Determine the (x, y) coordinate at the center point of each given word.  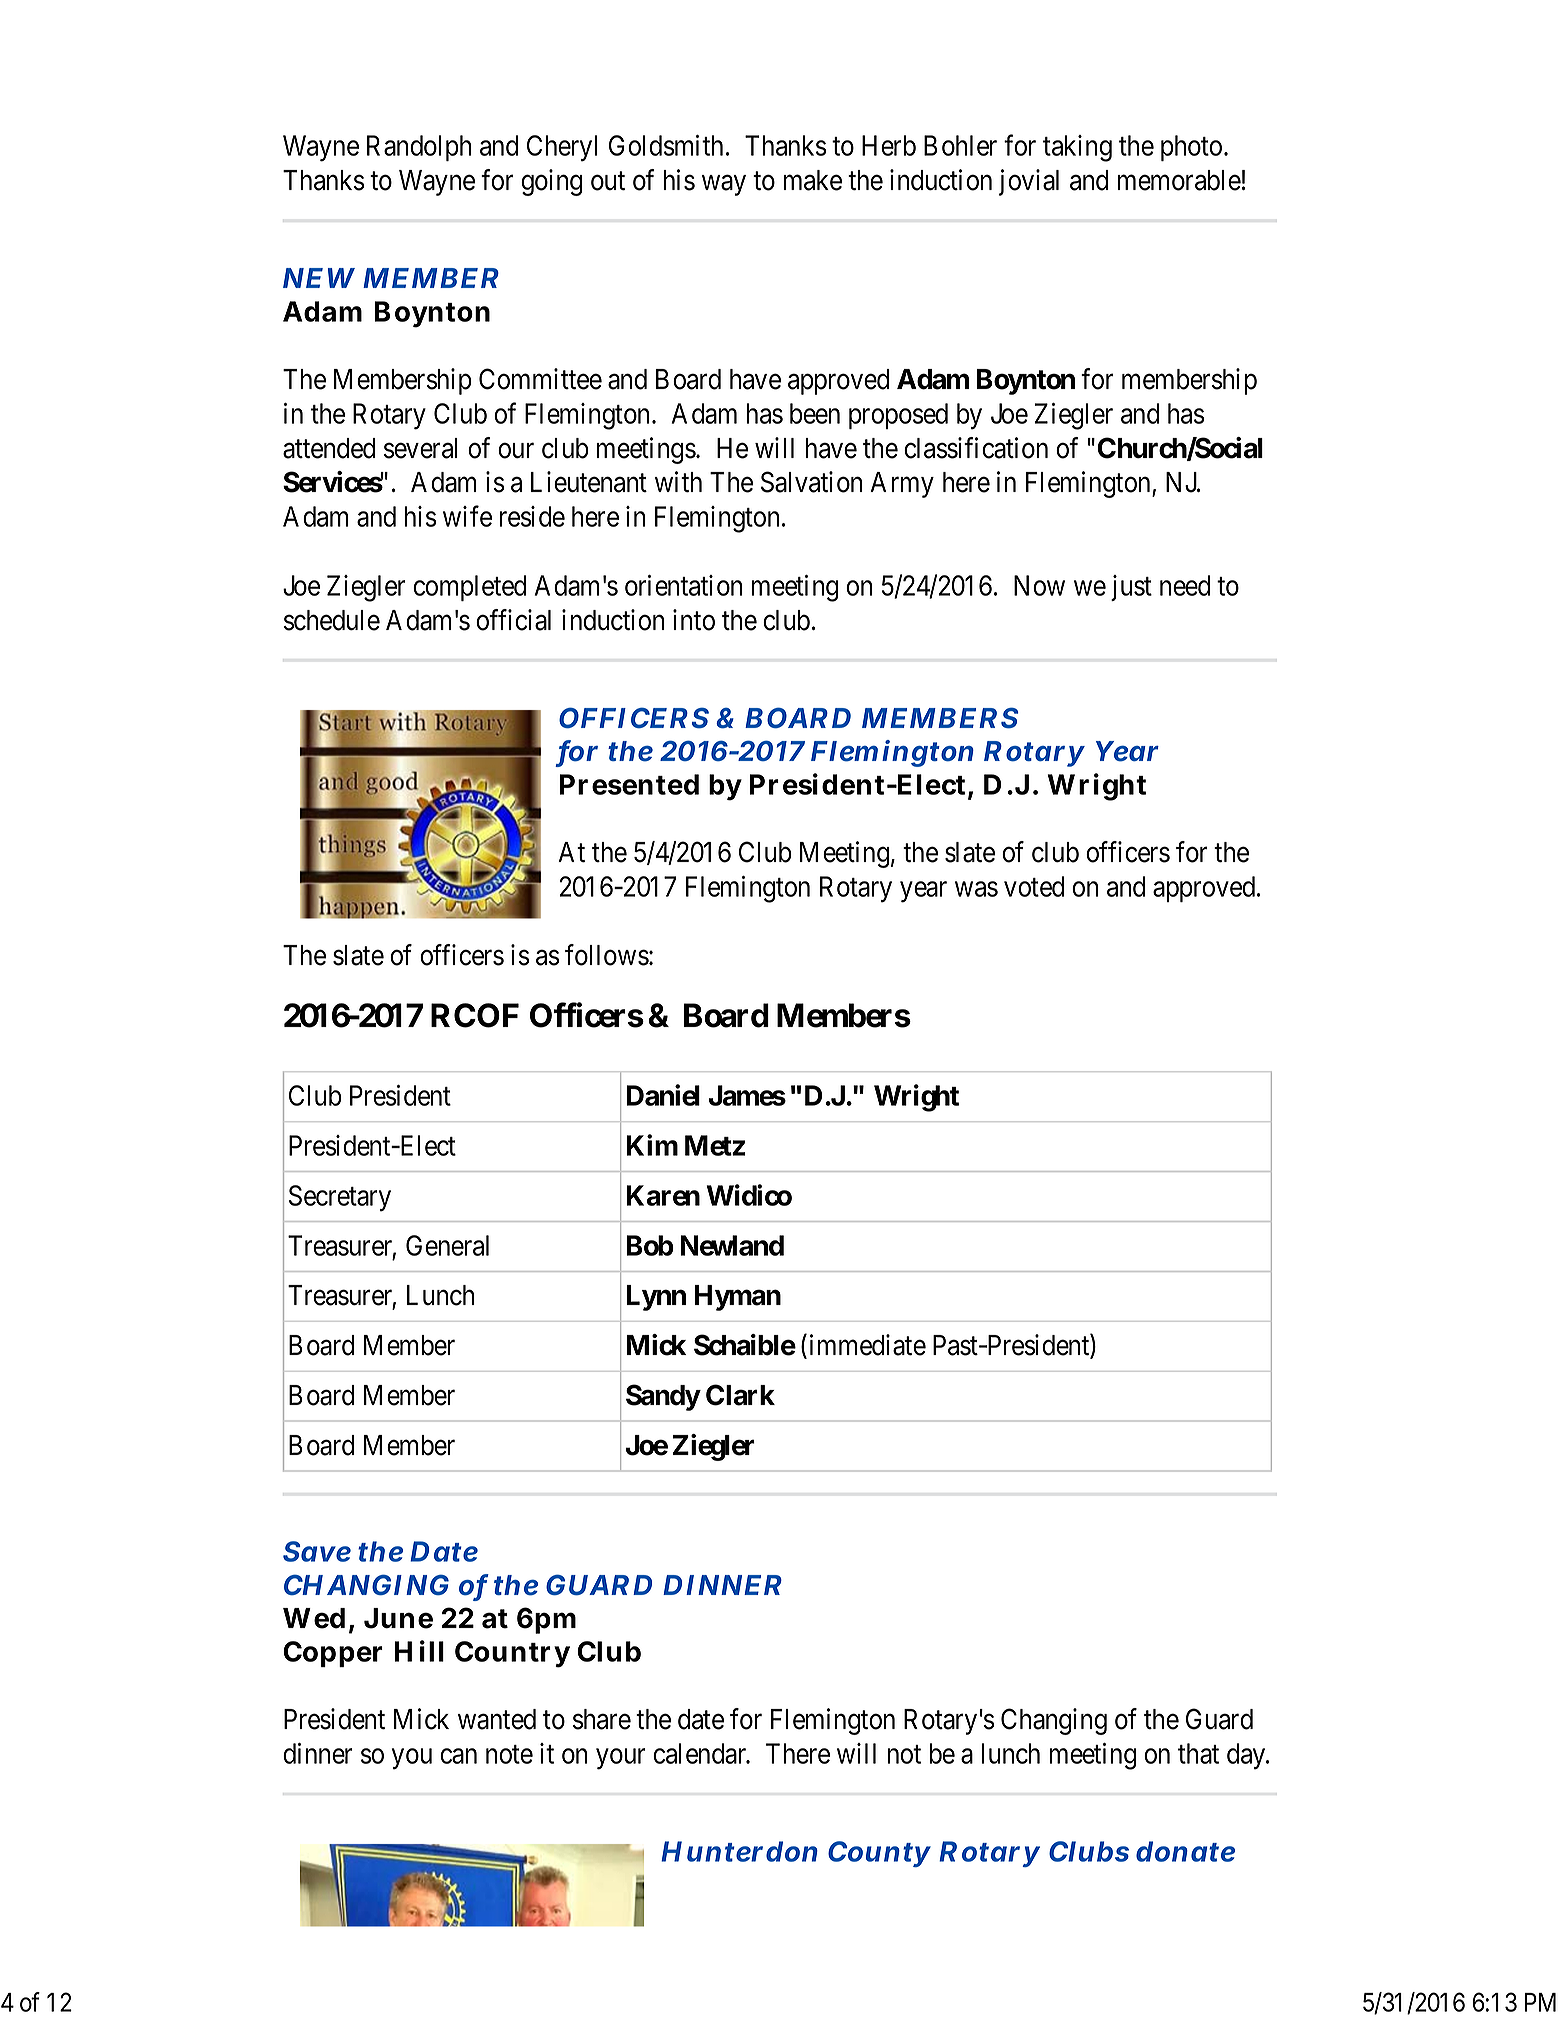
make (813, 180)
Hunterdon (739, 1851)
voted (1034, 886)
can (458, 1756)
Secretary (340, 1198)
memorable (1179, 180)
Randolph (419, 148)
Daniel (663, 1095)
